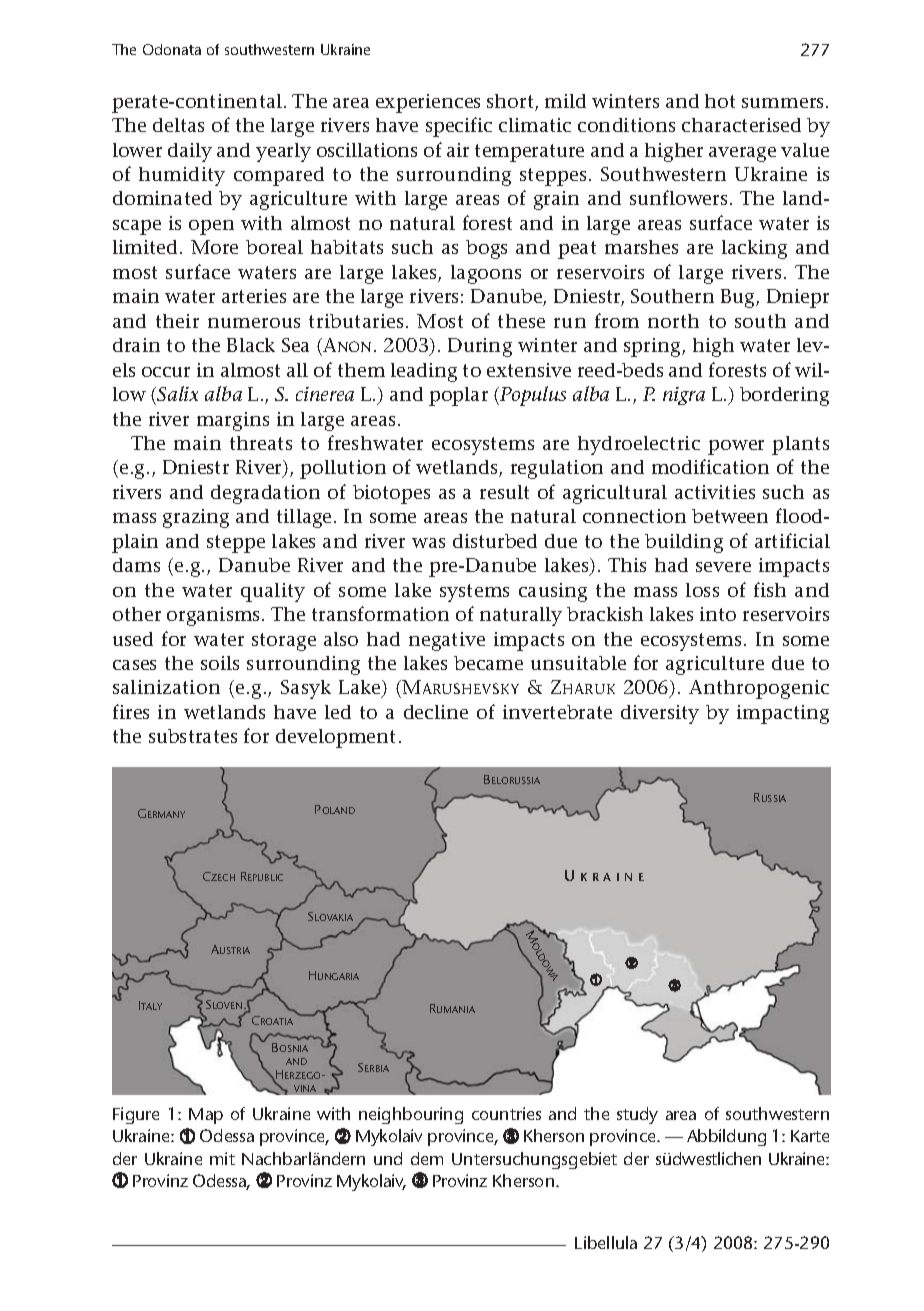 The width and height of the screenshot is (924, 1311). Describe the element at coordinates (172, 49) in the screenshot. I see `Odonata` at that location.
